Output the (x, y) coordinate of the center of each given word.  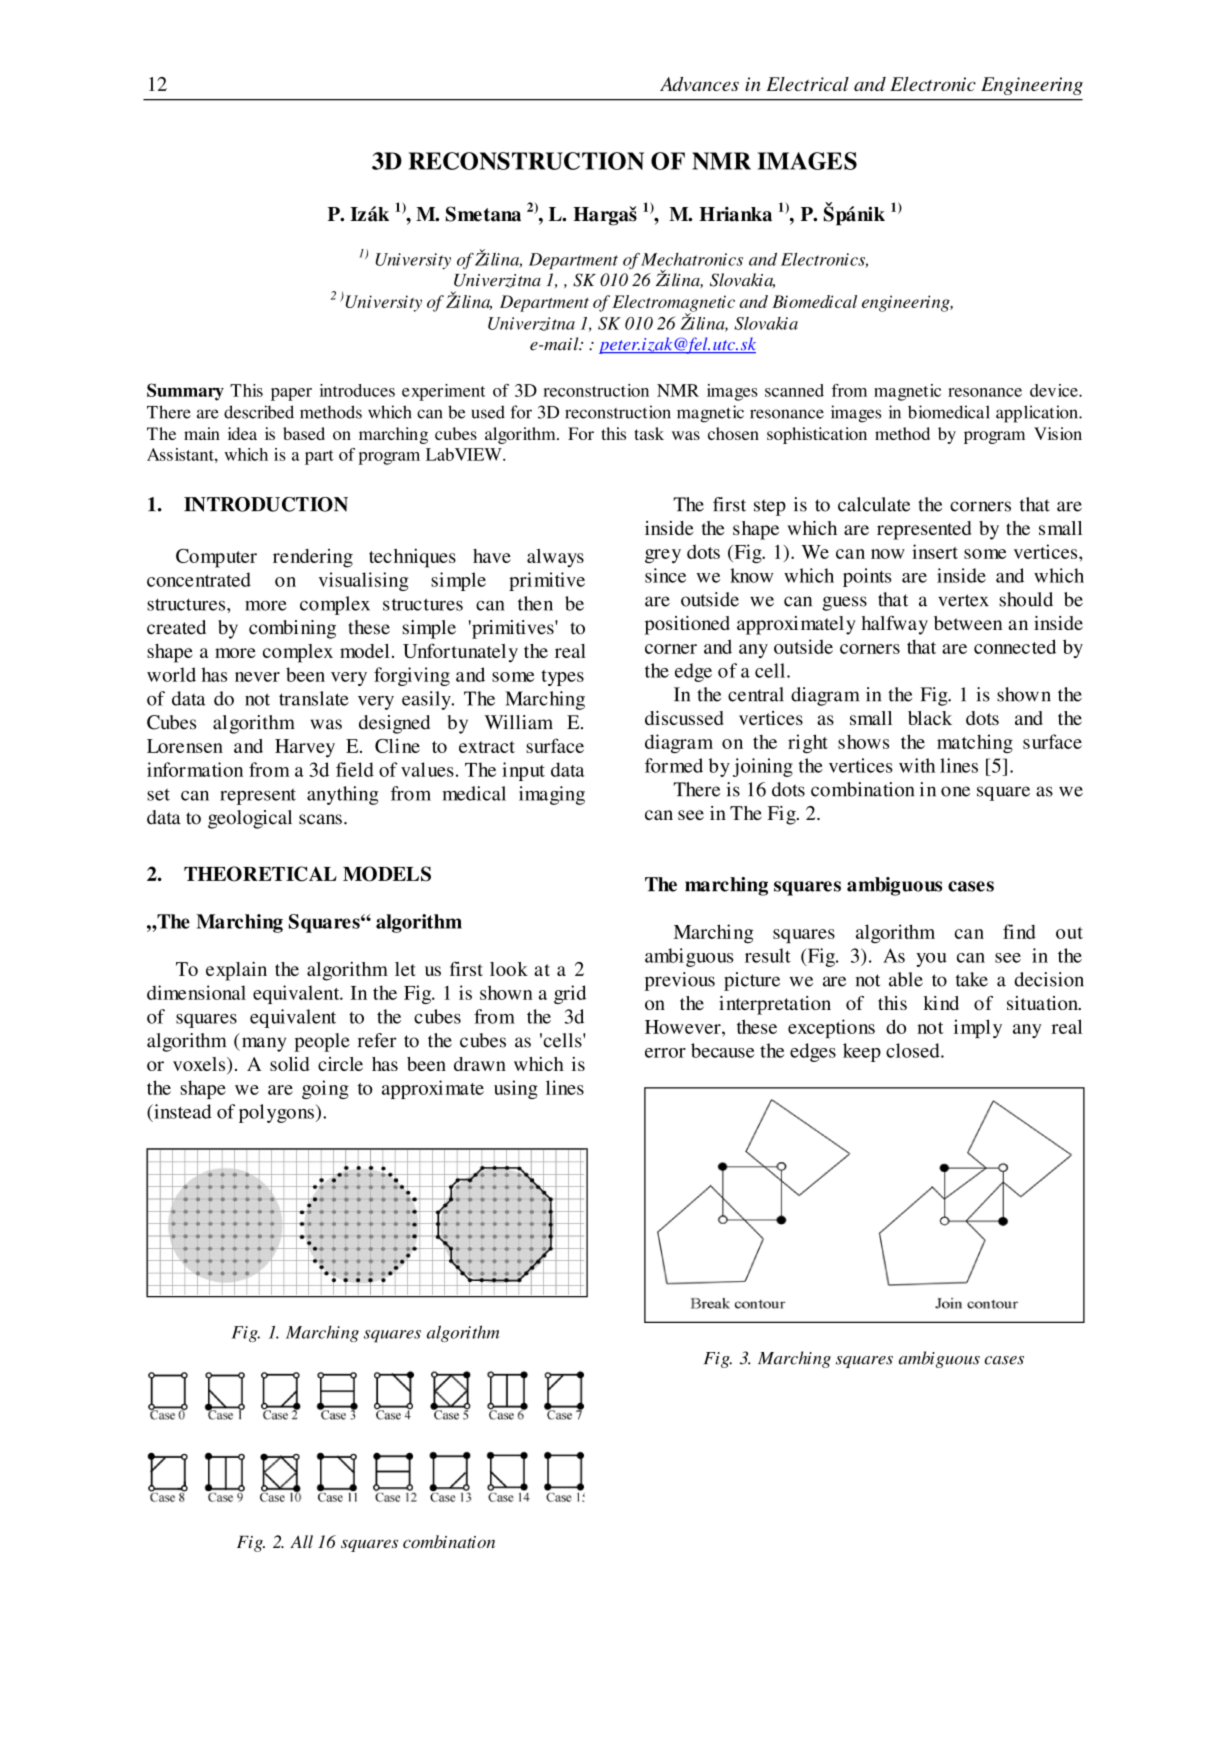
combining (292, 629)
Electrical (807, 84)
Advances (699, 84)
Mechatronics (692, 259)
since (665, 575)
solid (290, 1064)
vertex (963, 600)
